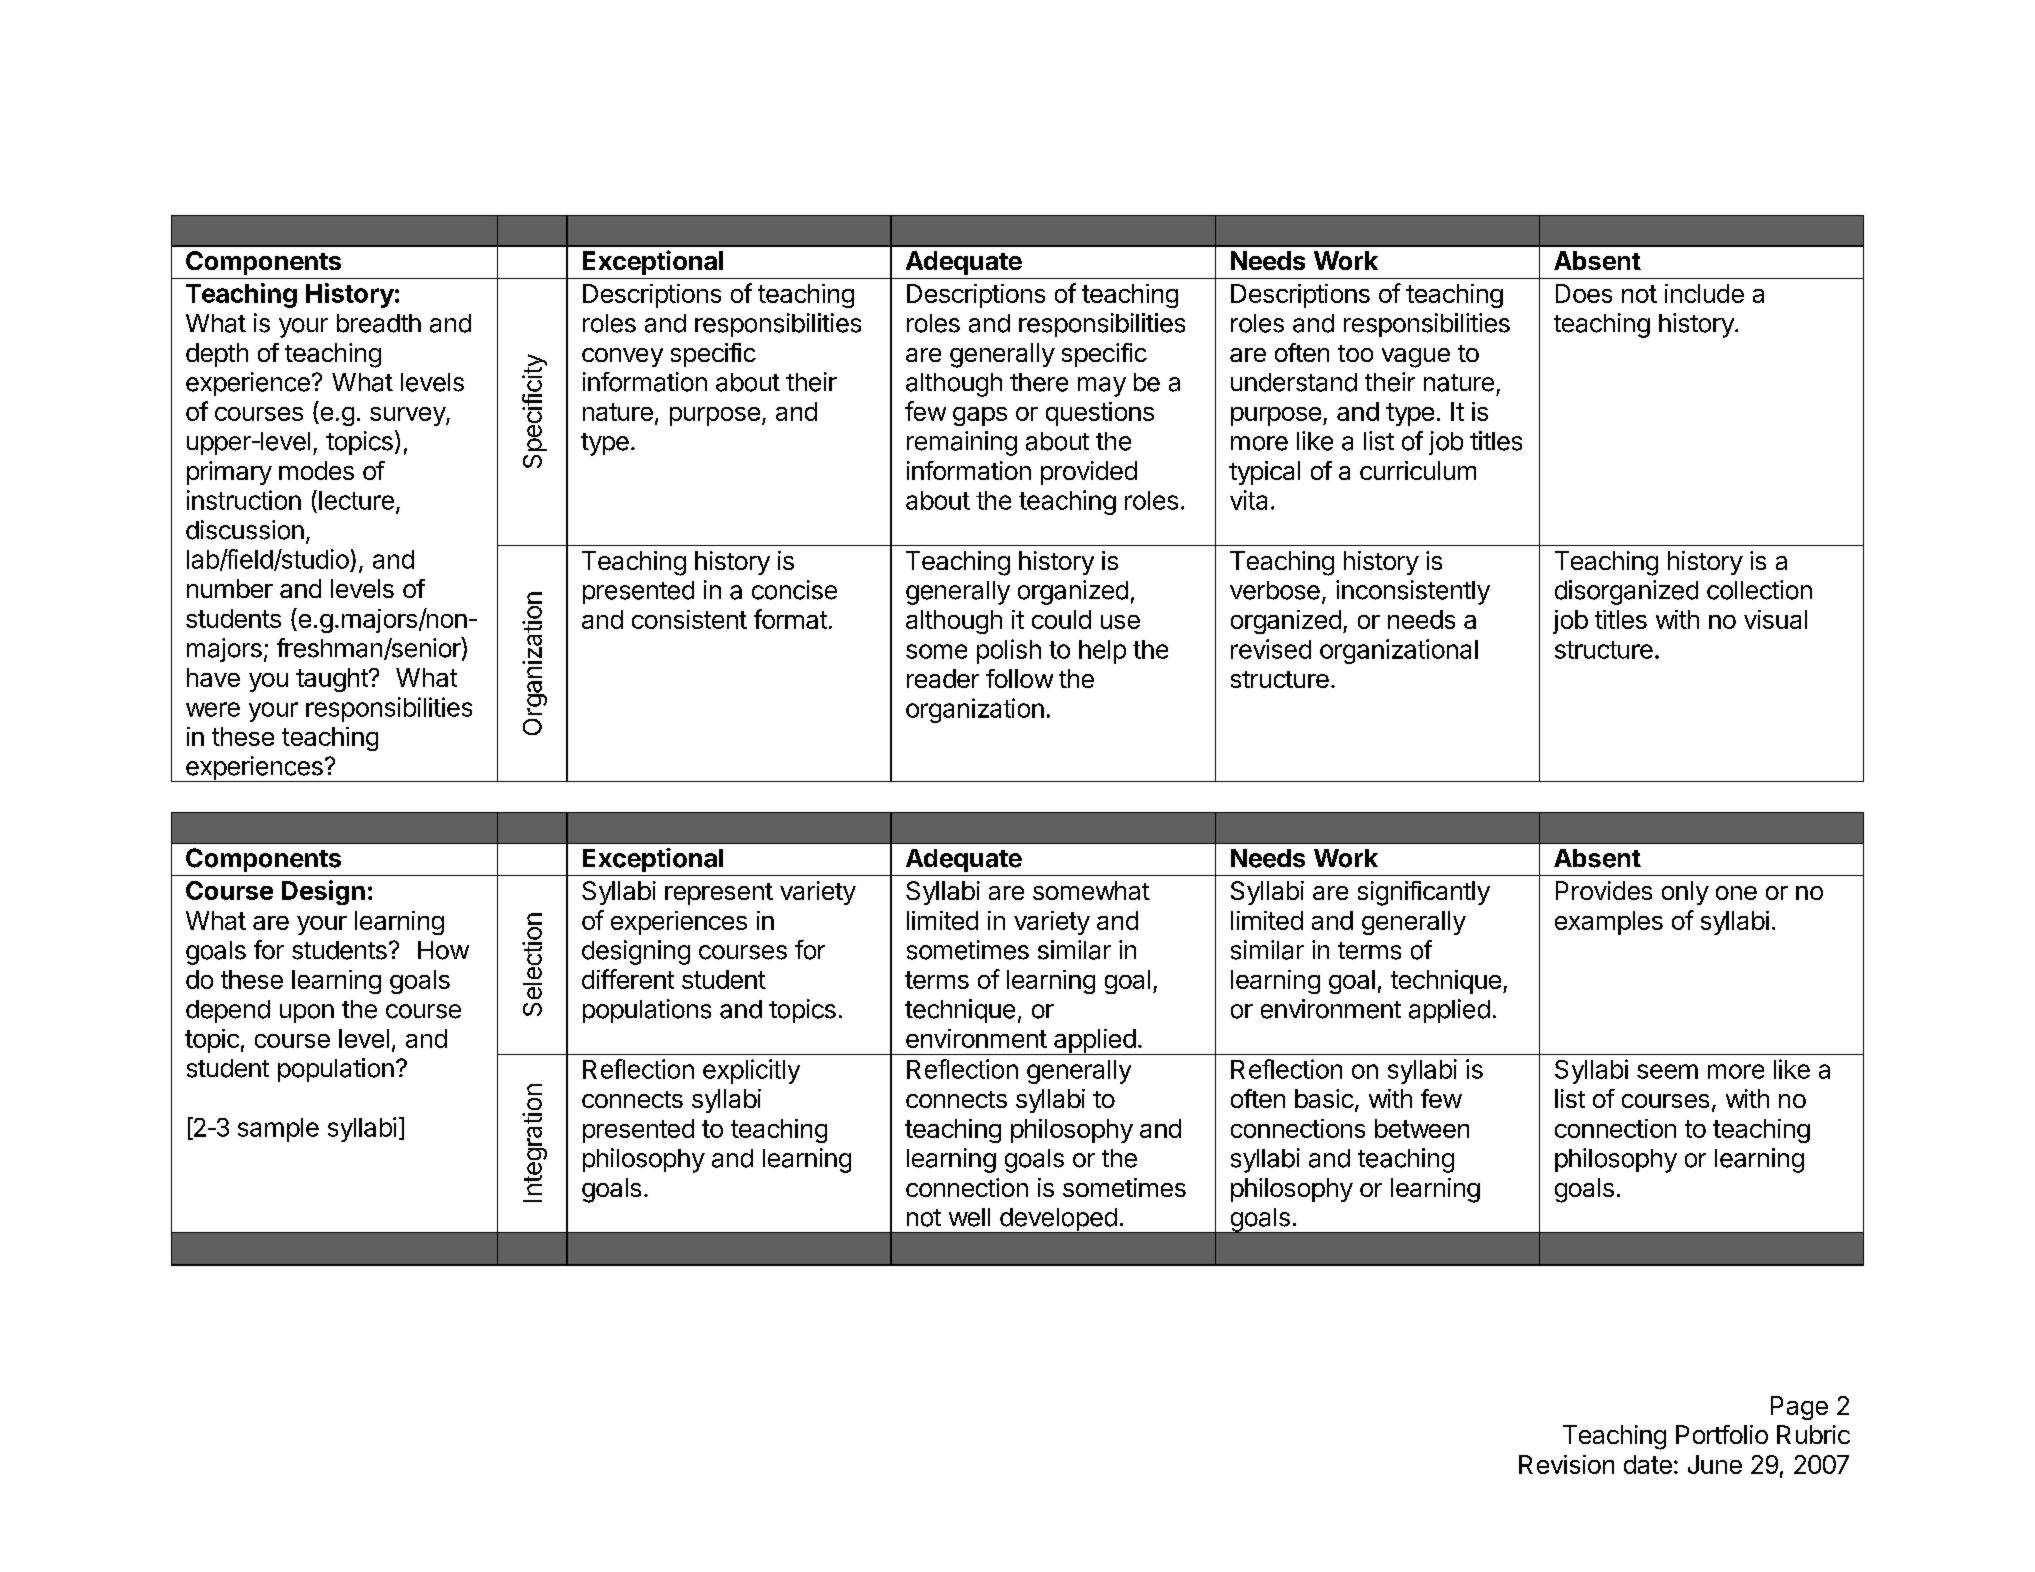 Image resolution: width=2035 pixels, height=1572 pixels. I want to click on represent, so click(719, 894).
